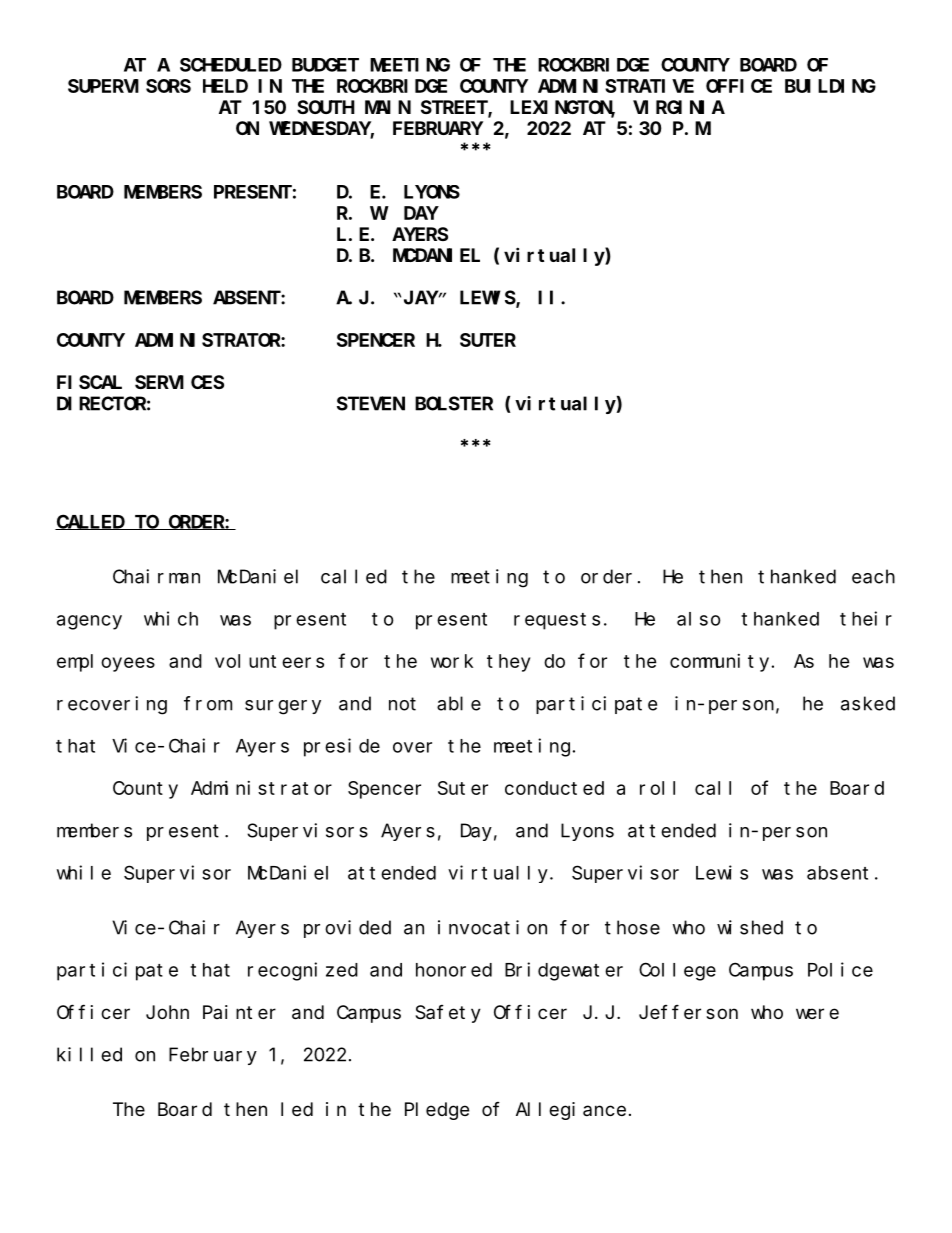 This screenshot has height=1233, width=952. I want to click on also, so click(699, 619).
